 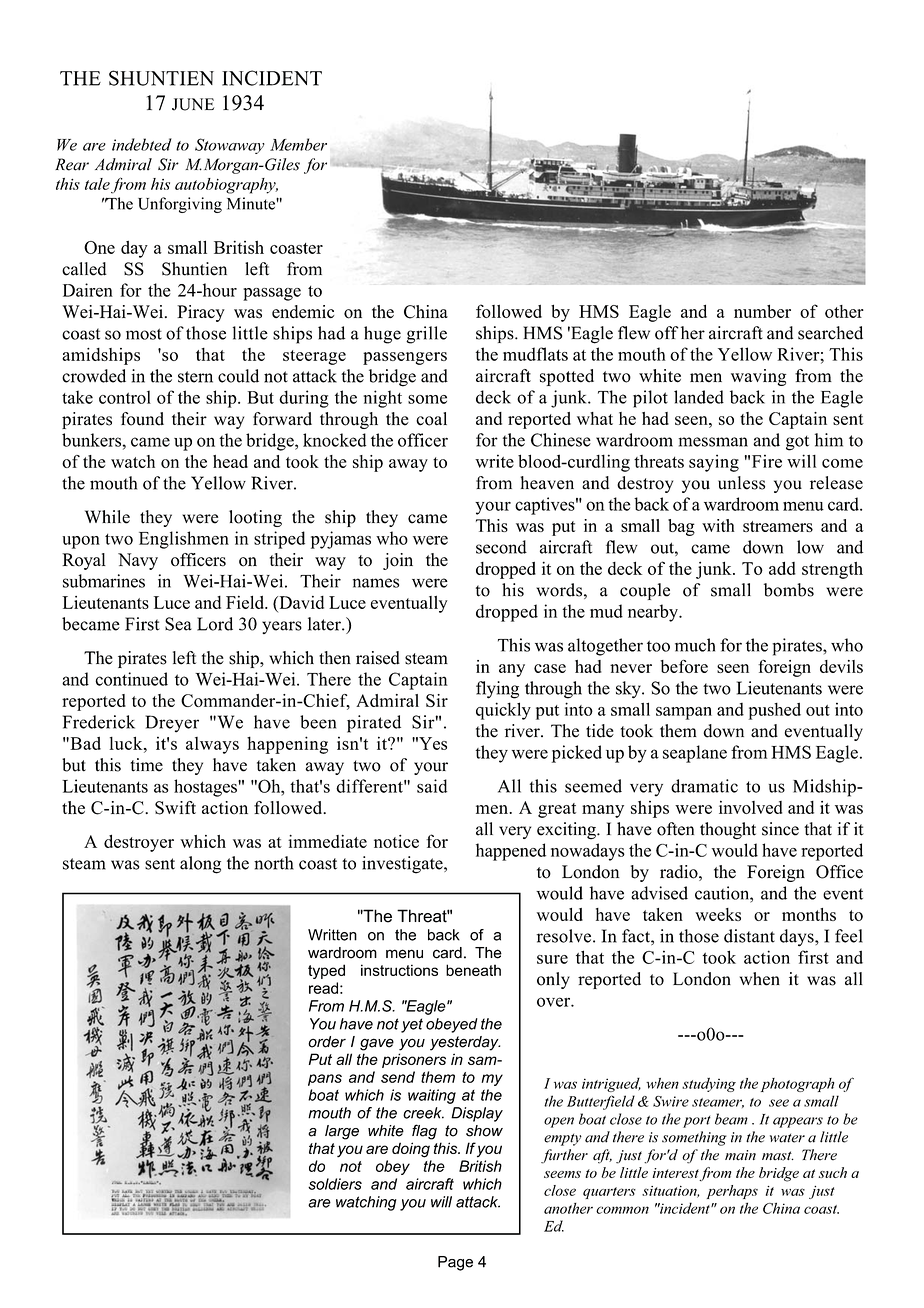 I want to click on indebted, so click(x=142, y=144).
